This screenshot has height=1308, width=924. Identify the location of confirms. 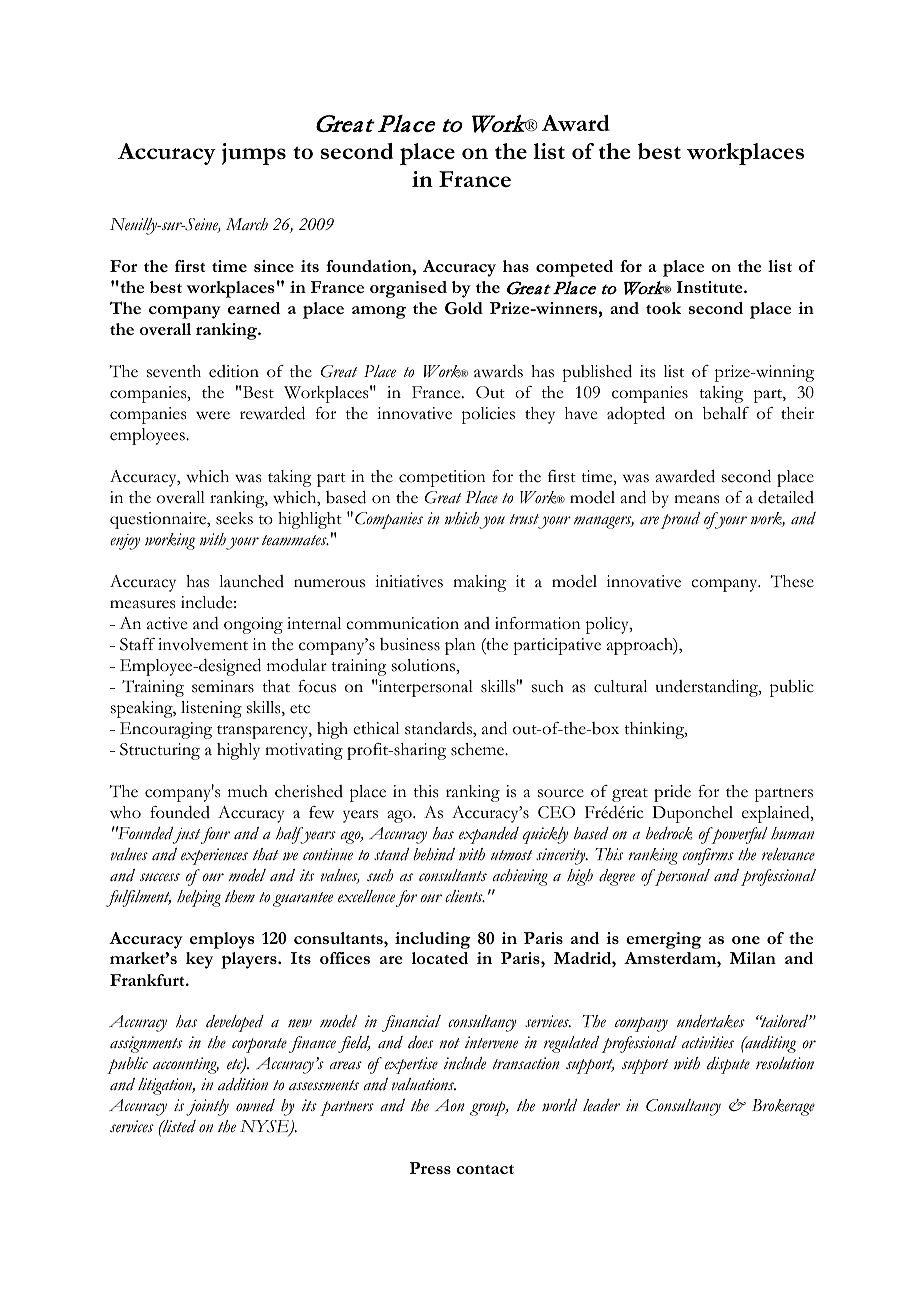
(708, 856).
